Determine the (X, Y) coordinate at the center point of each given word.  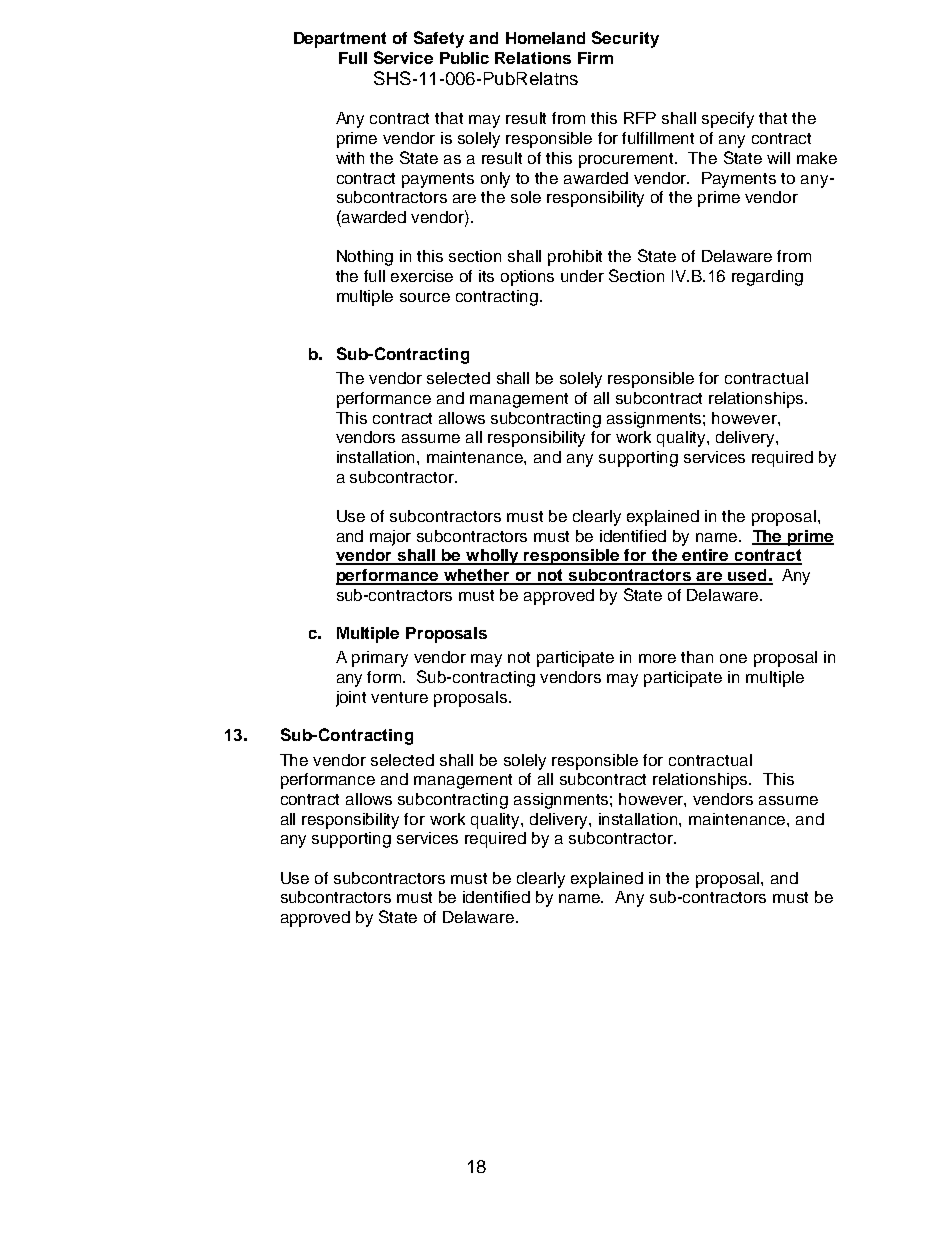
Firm (595, 58)
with (350, 158)
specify (728, 120)
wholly (493, 557)
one (733, 658)
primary (380, 659)
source (425, 297)
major (390, 538)
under (582, 276)
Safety (439, 39)
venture (399, 697)
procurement (628, 160)
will (778, 158)
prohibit (575, 258)
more (657, 658)
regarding (767, 278)
